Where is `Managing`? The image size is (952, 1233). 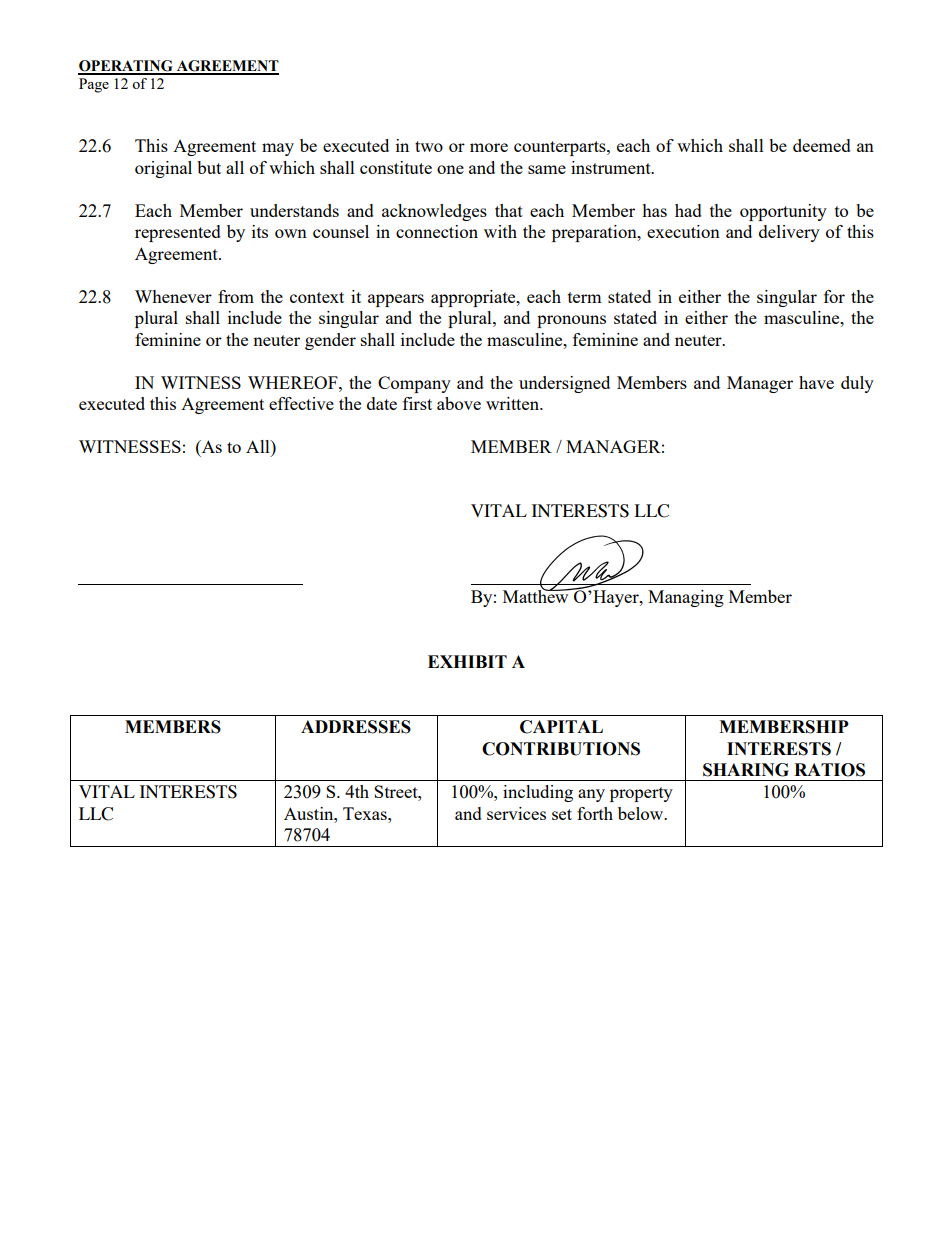
Managing is located at coordinates (686, 598).
